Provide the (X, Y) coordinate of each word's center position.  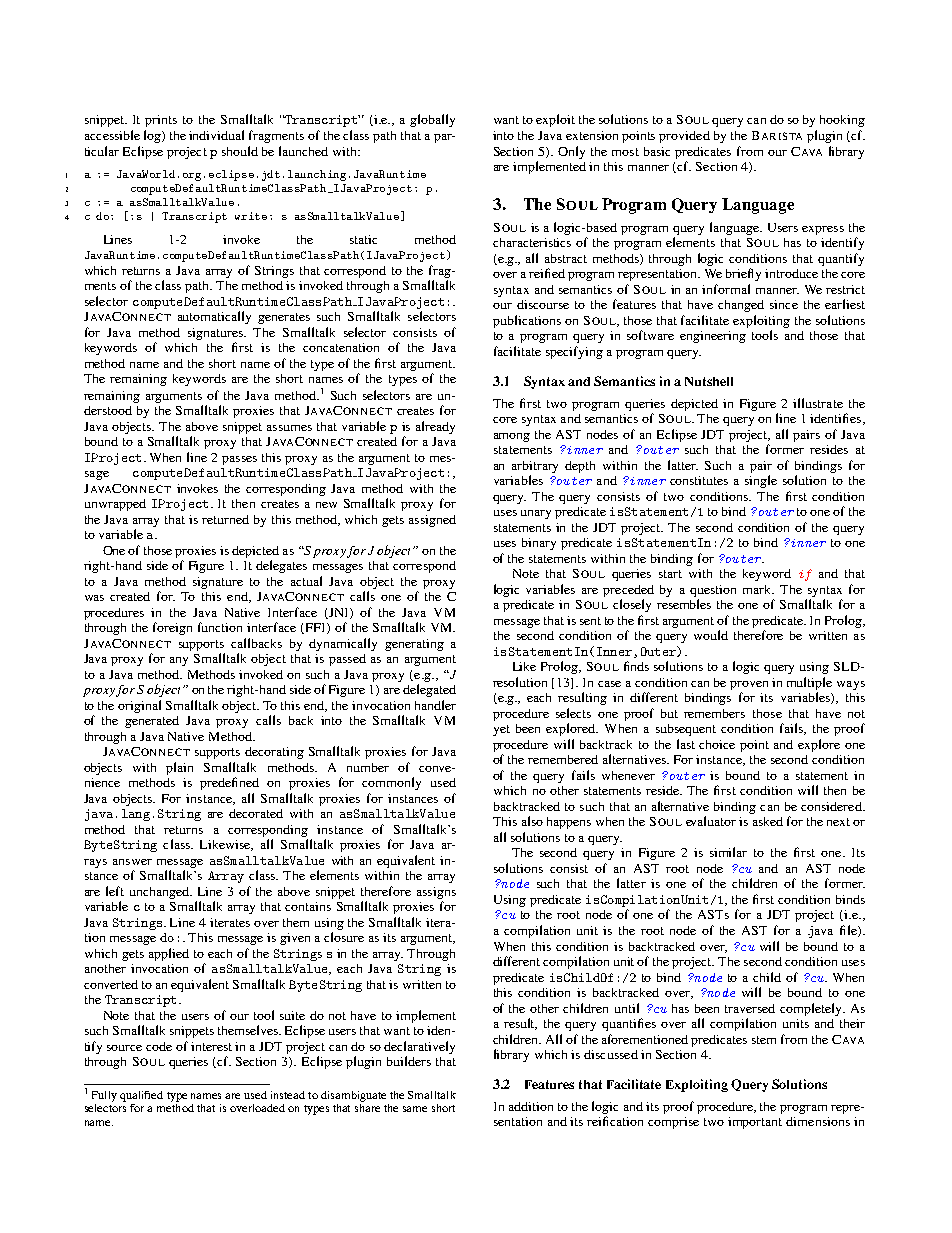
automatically (214, 317)
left (115, 891)
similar (728, 852)
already (435, 427)
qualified (141, 1096)
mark (758, 589)
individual (216, 135)
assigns (436, 893)
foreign (172, 628)
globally (432, 120)
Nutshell (709, 381)
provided (684, 137)
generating (414, 645)
